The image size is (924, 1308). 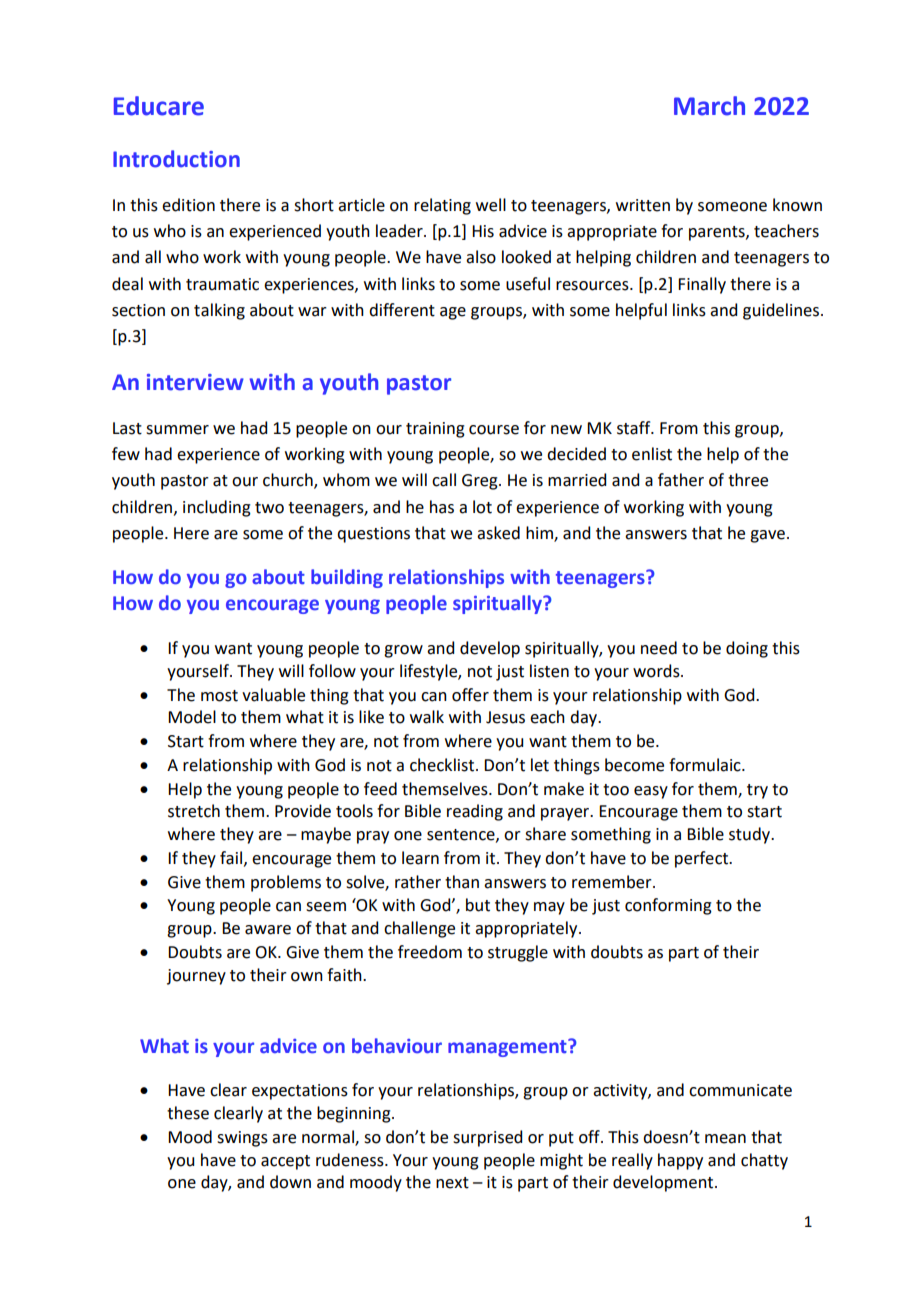 What do you see at coordinates (176, 159) in the screenshot?
I see `Introduction` at bounding box center [176, 159].
